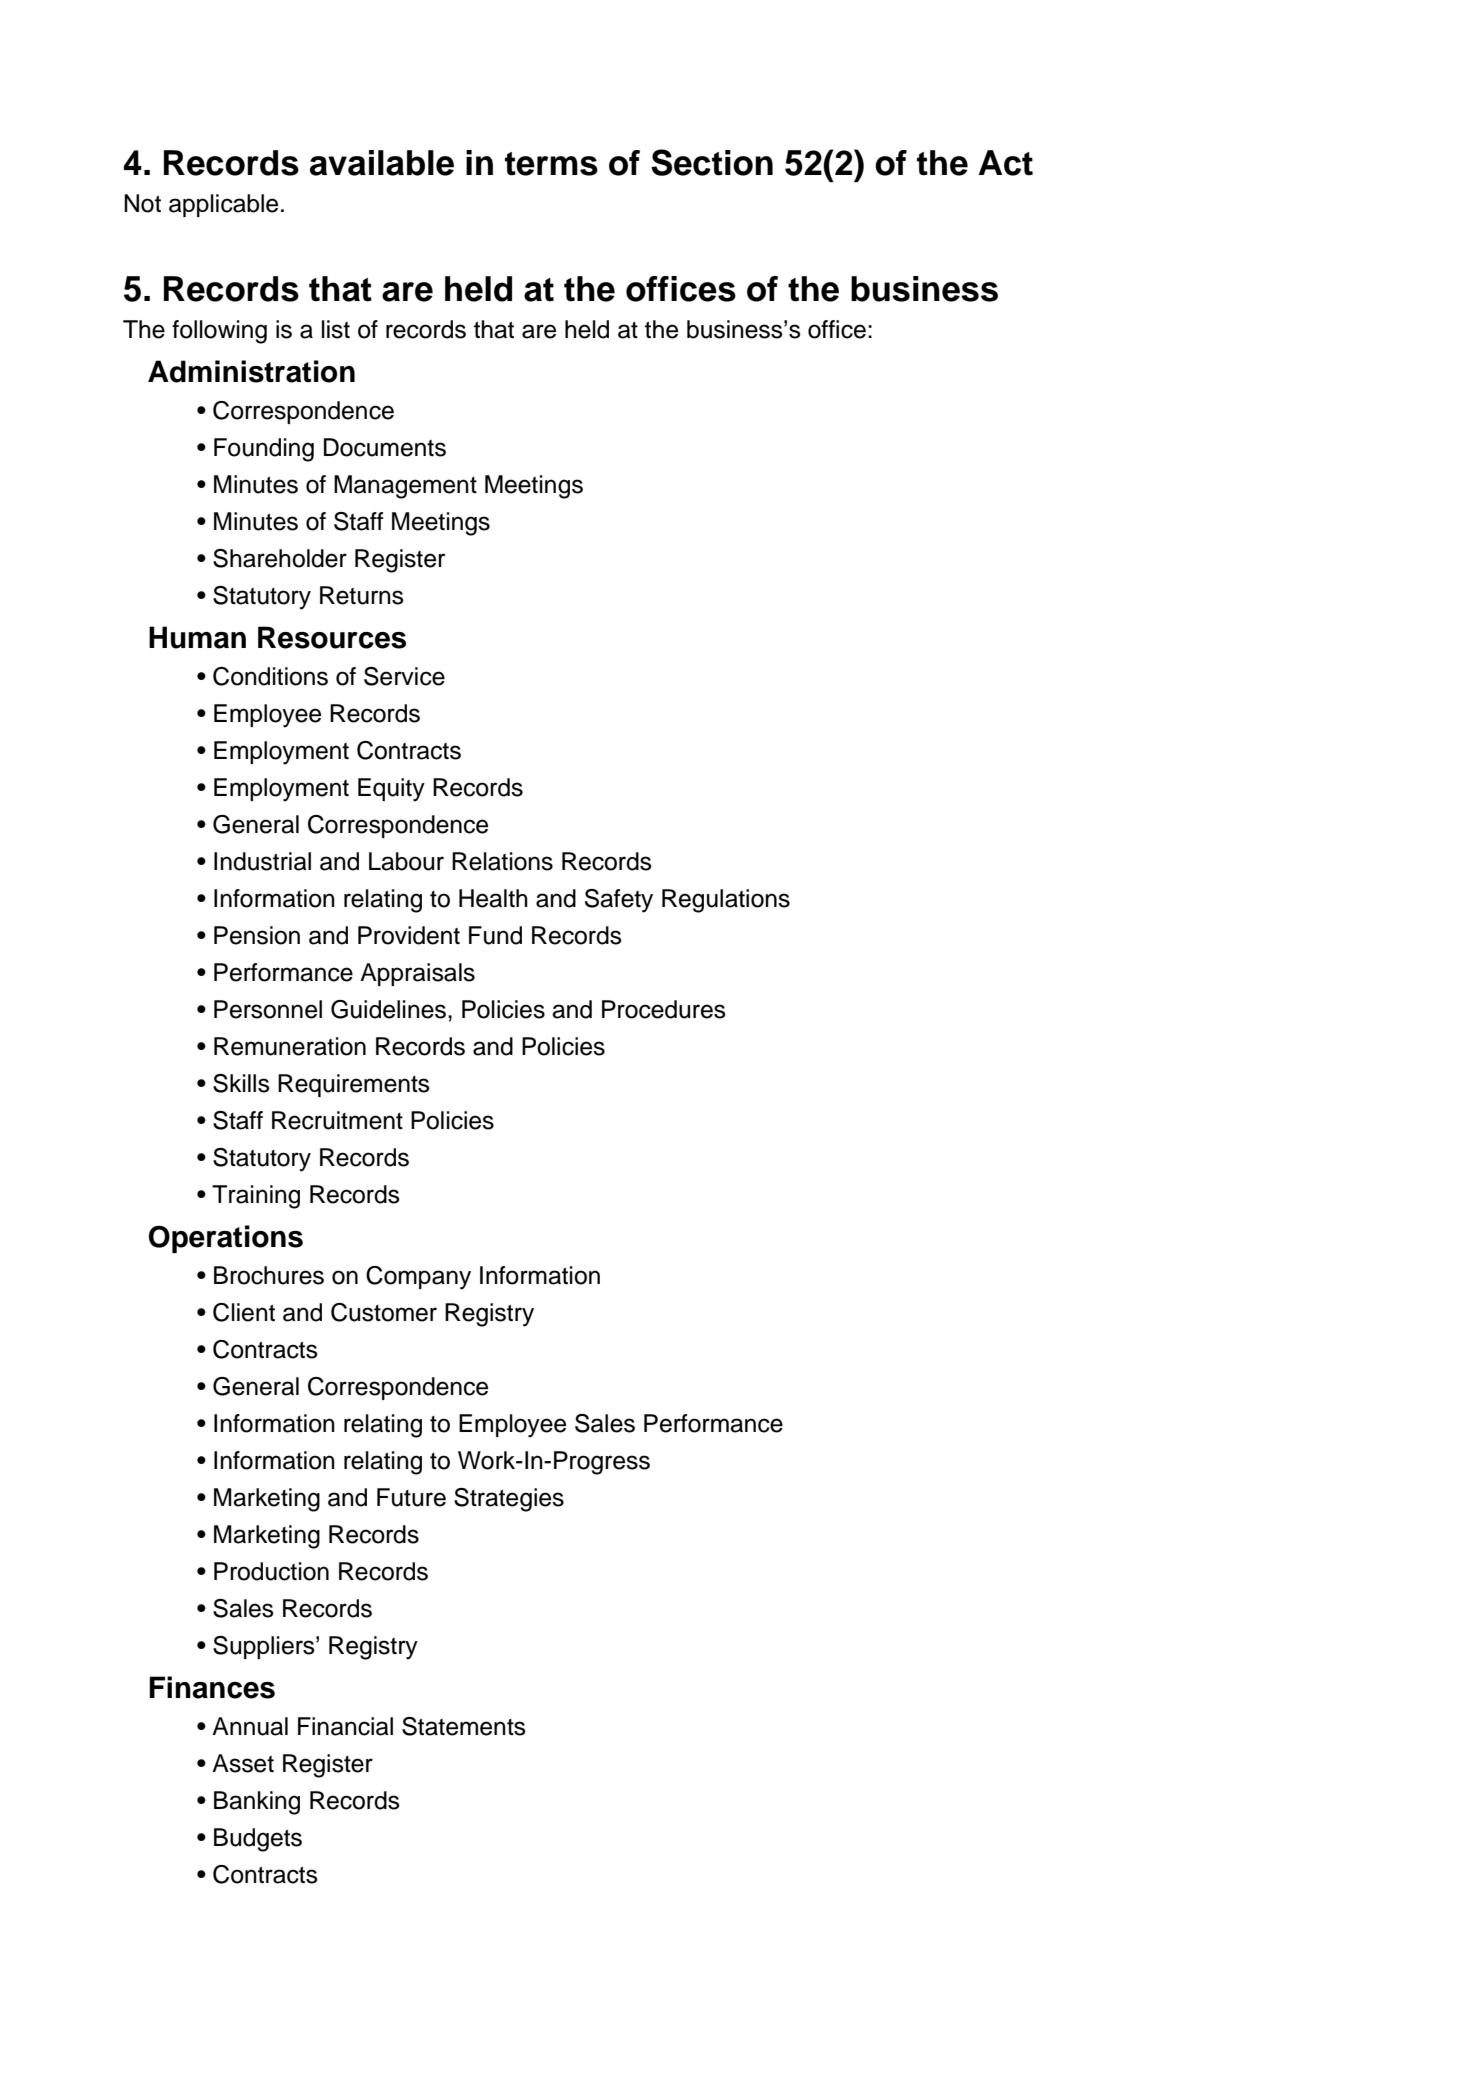 This image has width=1466, height=2075. Describe the element at coordinates (509, 1500) in the image. I see `Strategies` at that location.
